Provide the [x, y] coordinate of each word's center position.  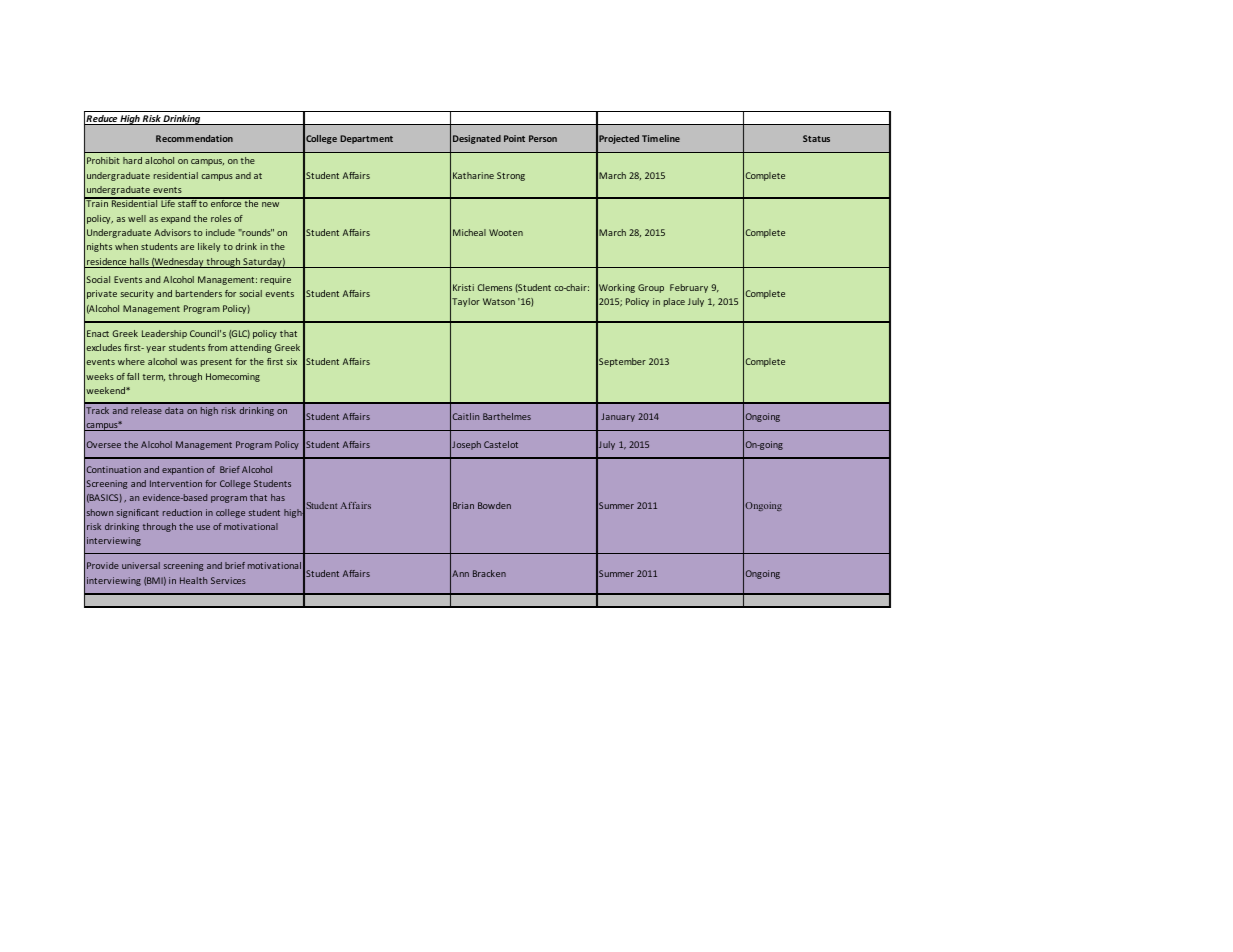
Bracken [489, 573]
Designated [477, 139]
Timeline [661, 138]
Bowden [494, 505]
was [188, 362]
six [291, 361]
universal [141, 565]
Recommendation [194, 138]
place [674, 302]
